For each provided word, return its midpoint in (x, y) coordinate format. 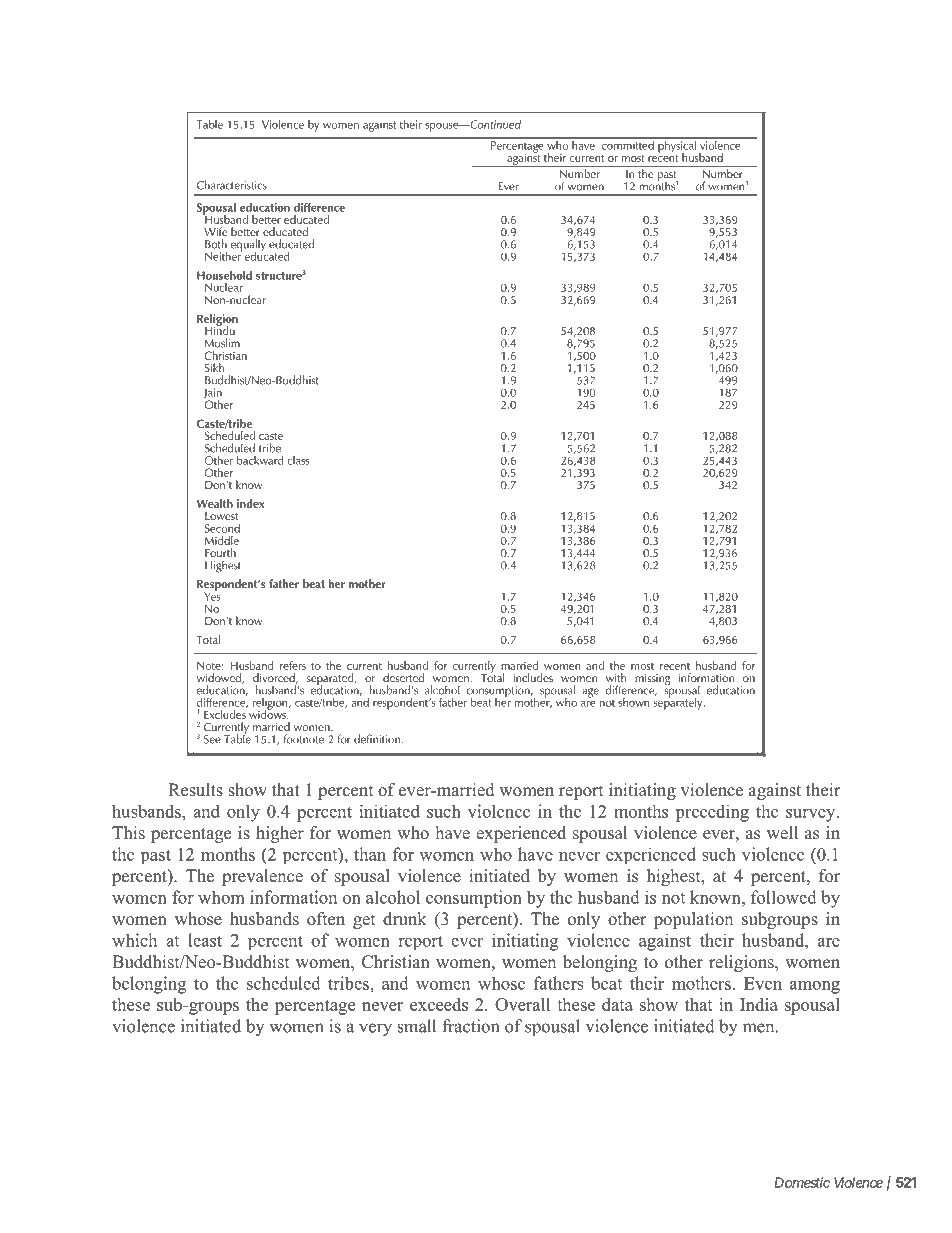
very (375, 1030)
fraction (470, 1026)
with (616, 677)
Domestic (802, 1182)
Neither (223, 255)
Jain (213, 394)
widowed (220, 678)
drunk (405, 918)
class (298, 460)
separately (679, 702)
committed (627, 144)
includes (533, 677)
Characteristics (232, 185)
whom (221, 897)
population (693, 920)
